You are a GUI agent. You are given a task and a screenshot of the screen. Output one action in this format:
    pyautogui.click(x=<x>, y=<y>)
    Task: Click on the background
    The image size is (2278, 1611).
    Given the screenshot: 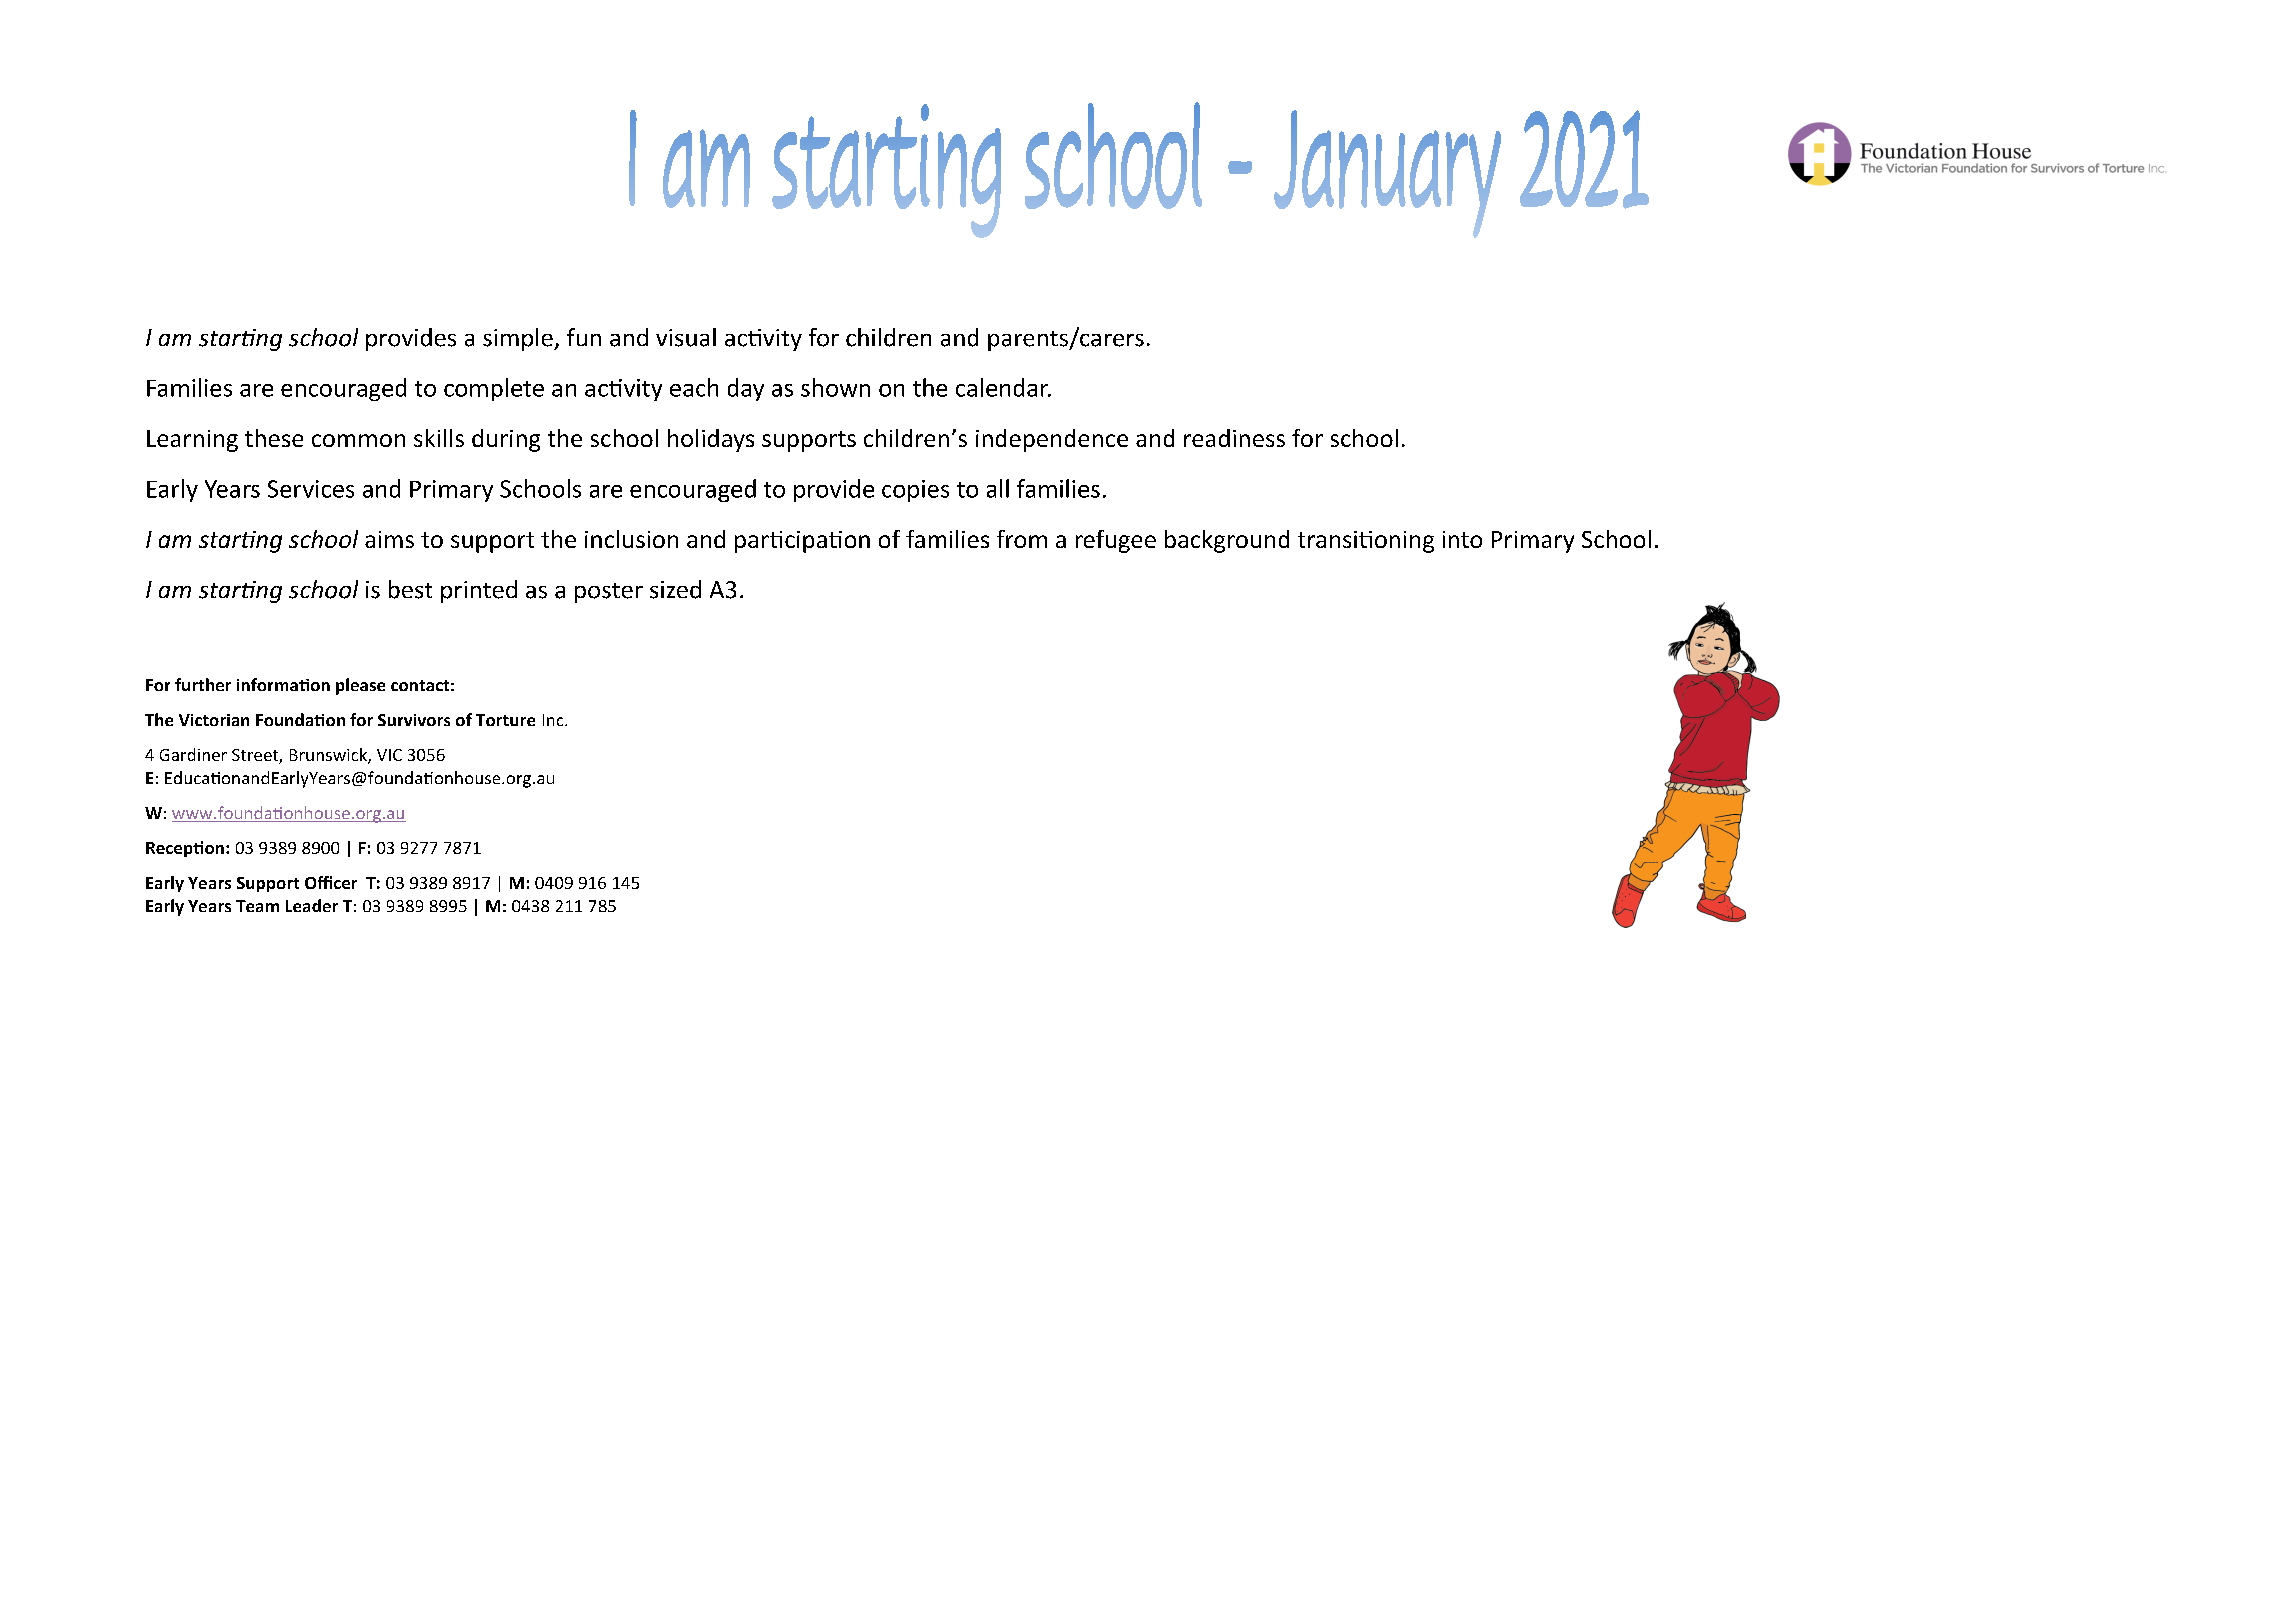 What is the action you would take?
    pyautogui.click(x=1227, y=541)
